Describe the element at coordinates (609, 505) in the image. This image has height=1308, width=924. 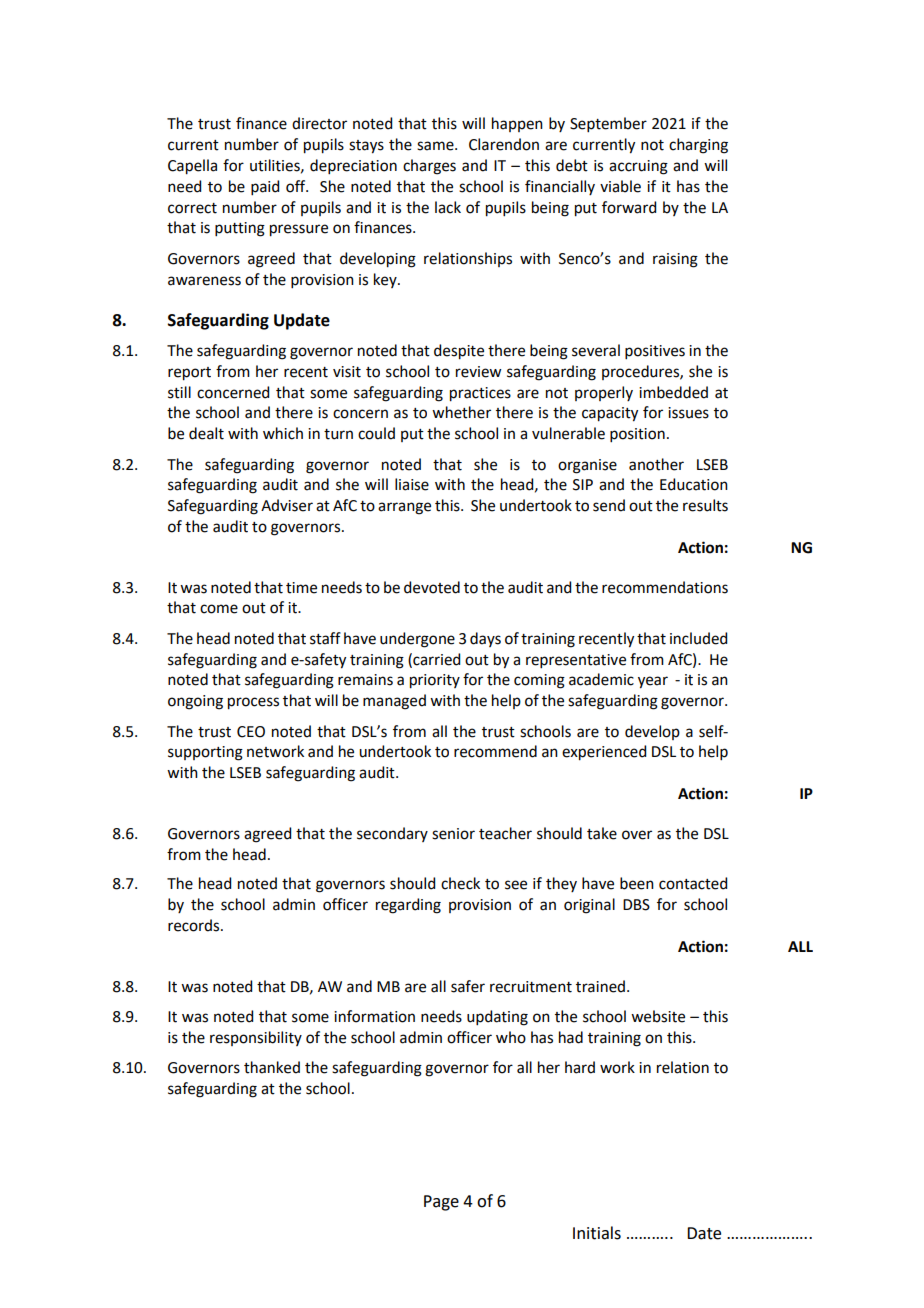
I see `send` at that location.
